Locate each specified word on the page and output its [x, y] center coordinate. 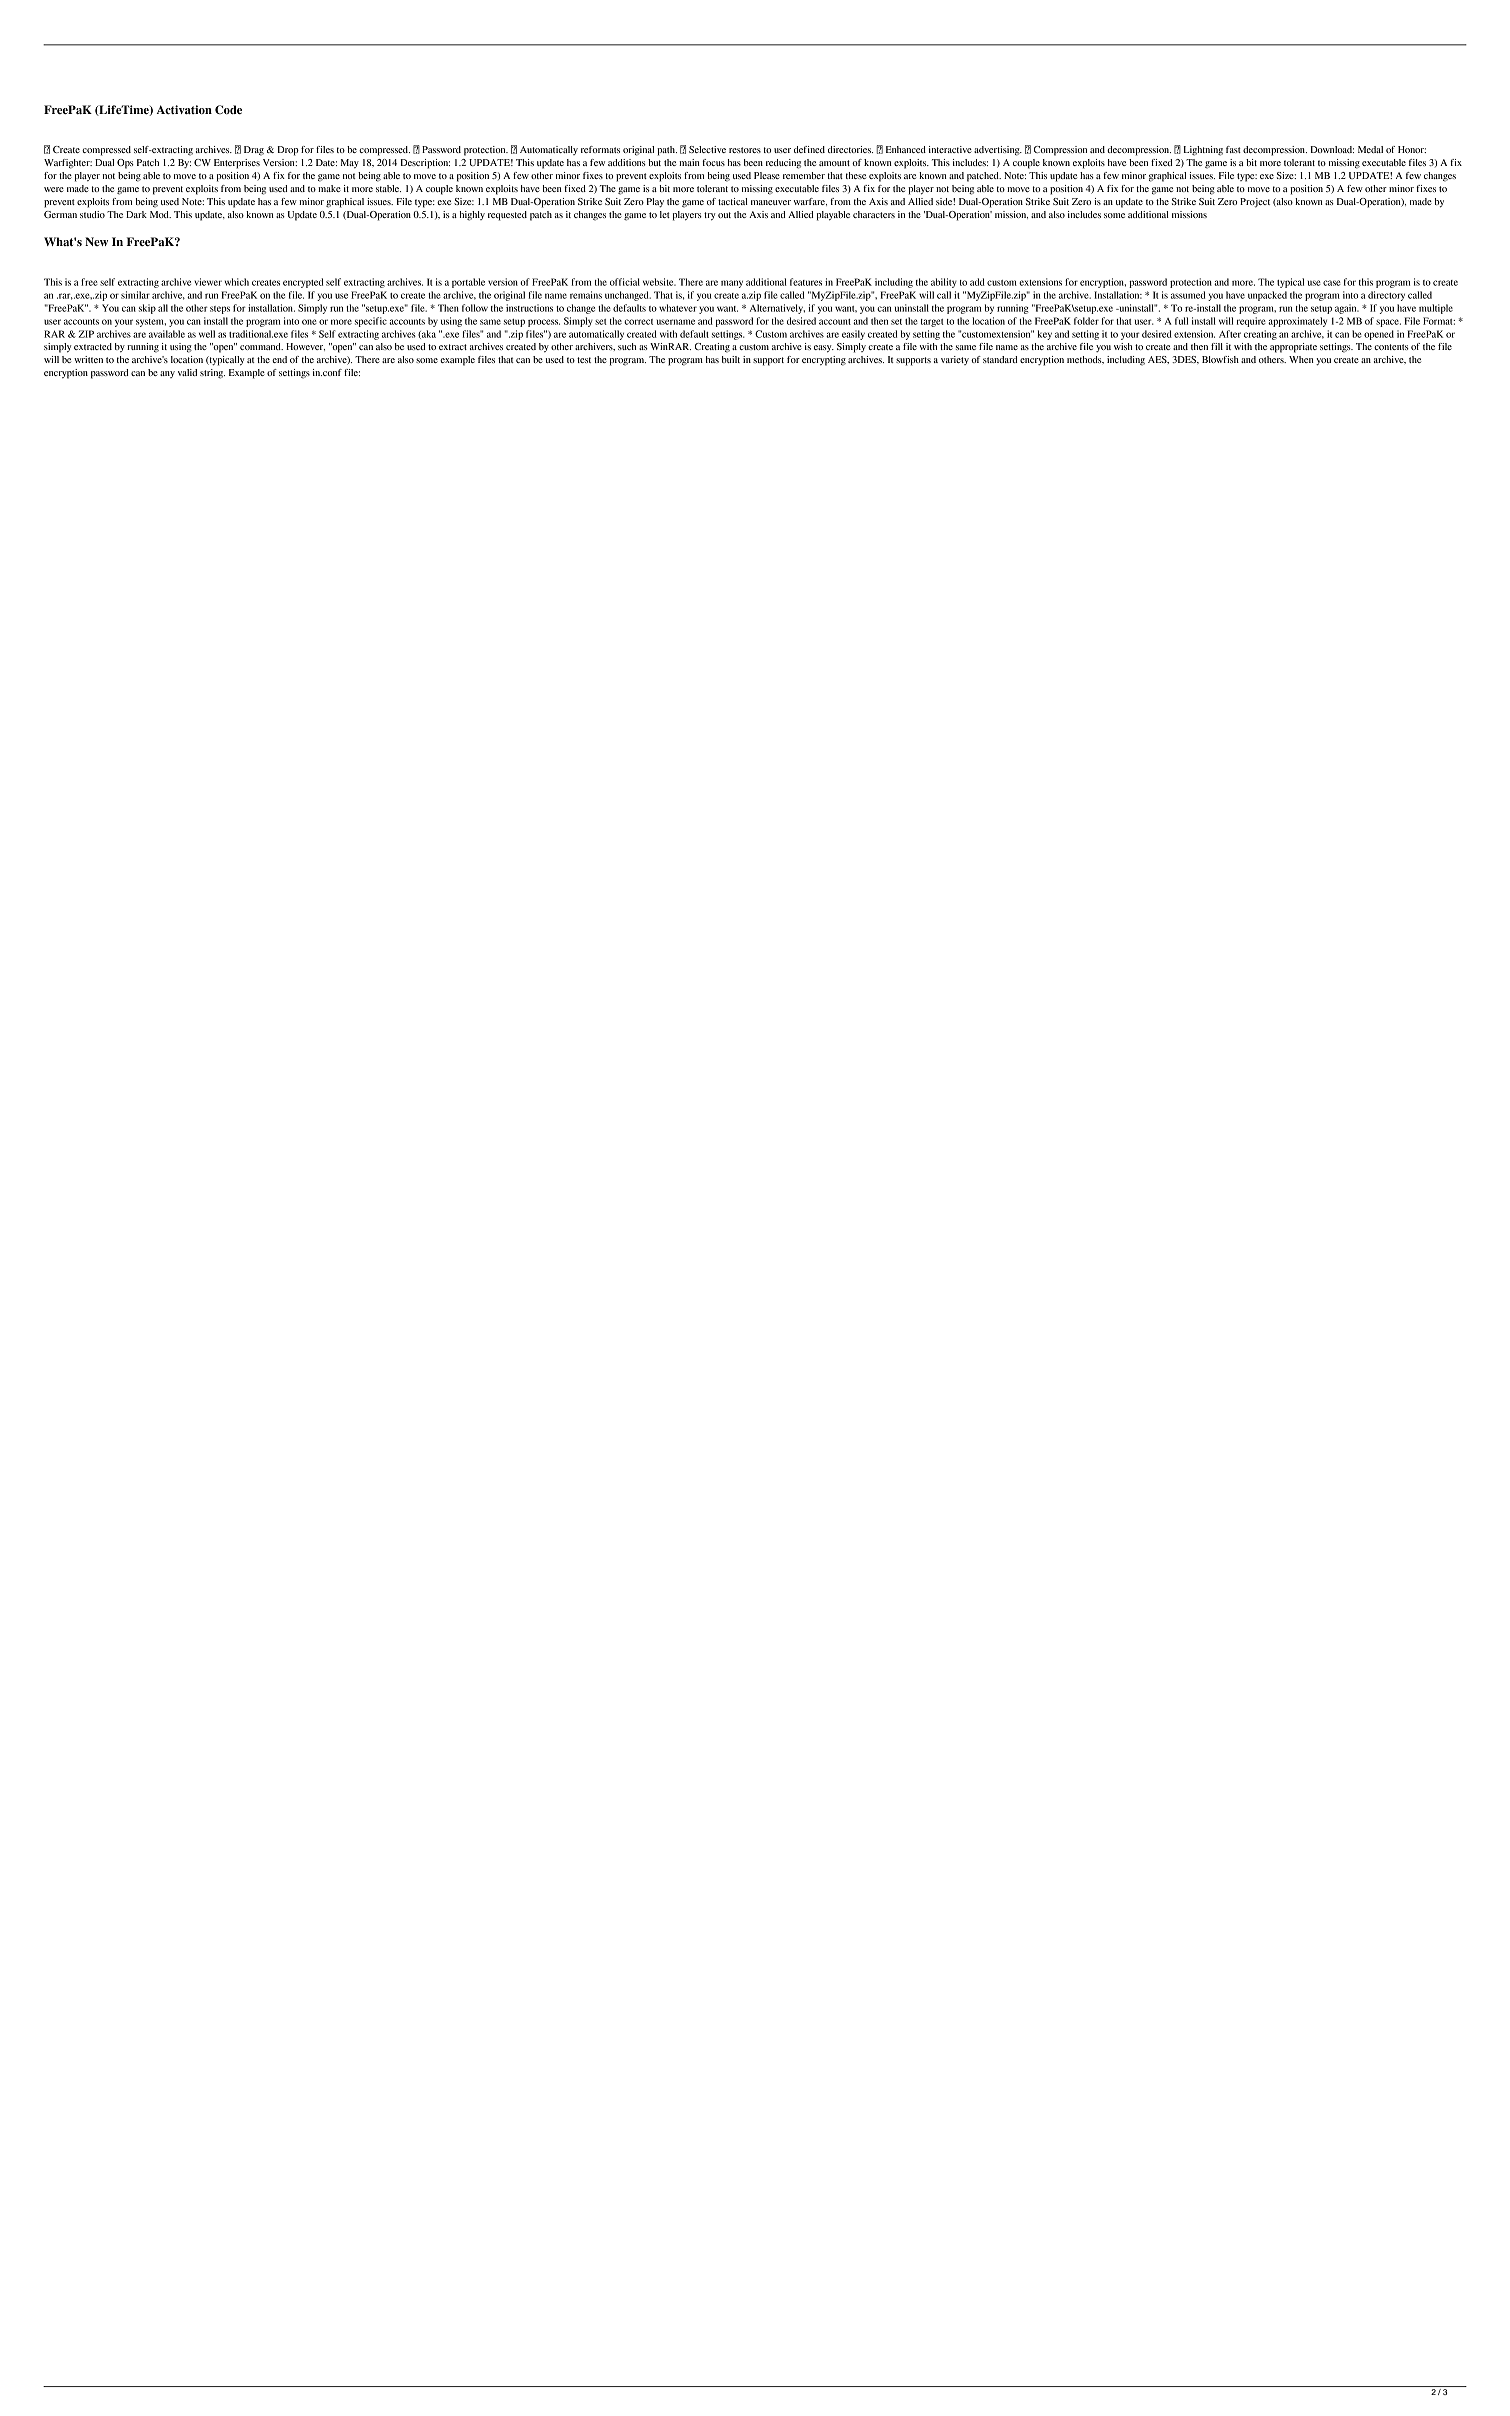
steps [220, 310]
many [732, 284]
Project [1255, 203]
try [709, 216]
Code [228, 109]
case [1332, 283]
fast [1233, 149]
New [96, 241]
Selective [707, 149]
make [329, 188]
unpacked [1267, 296]
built [731, 359]
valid [187, 372]
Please [767, 175]
